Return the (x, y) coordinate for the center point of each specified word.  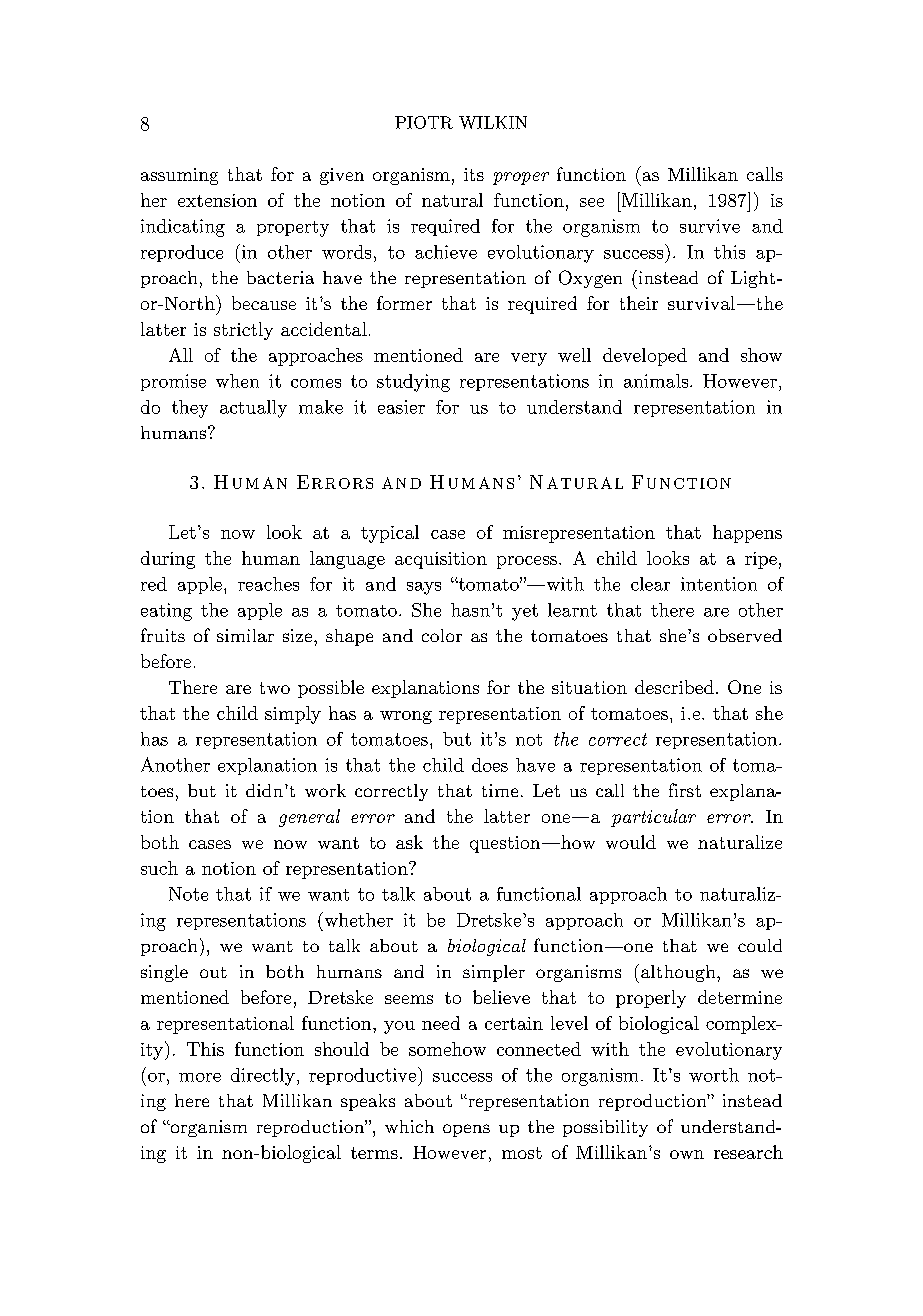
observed (745, 635)
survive (710, 226)
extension (217, 200)
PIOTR (424, 122)
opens (466, 1130)
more (200, 1077)
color (442, 635)
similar (245, 635)
